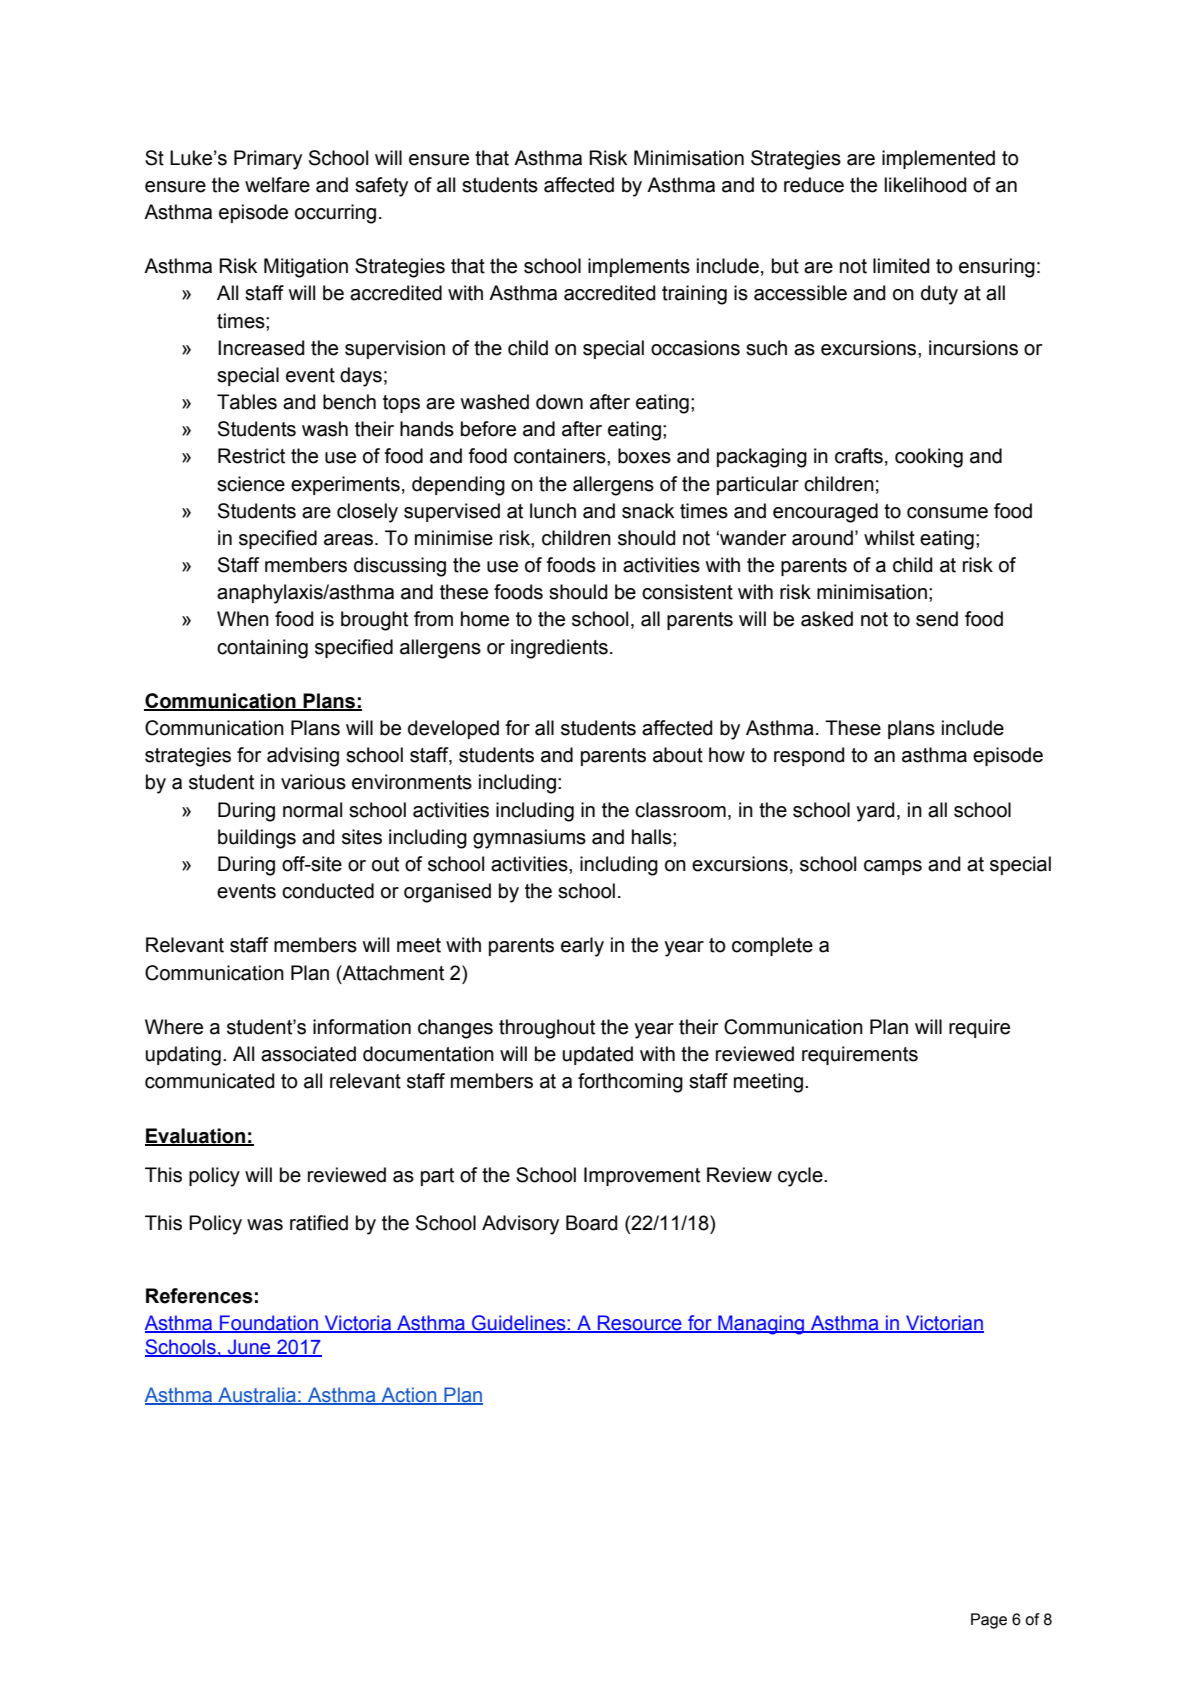 The image size is (1198, 1695). What do you see at coordinates (801, 1177) in the screenshot?
I see `cycle` at bounding box center [801, 1177].
